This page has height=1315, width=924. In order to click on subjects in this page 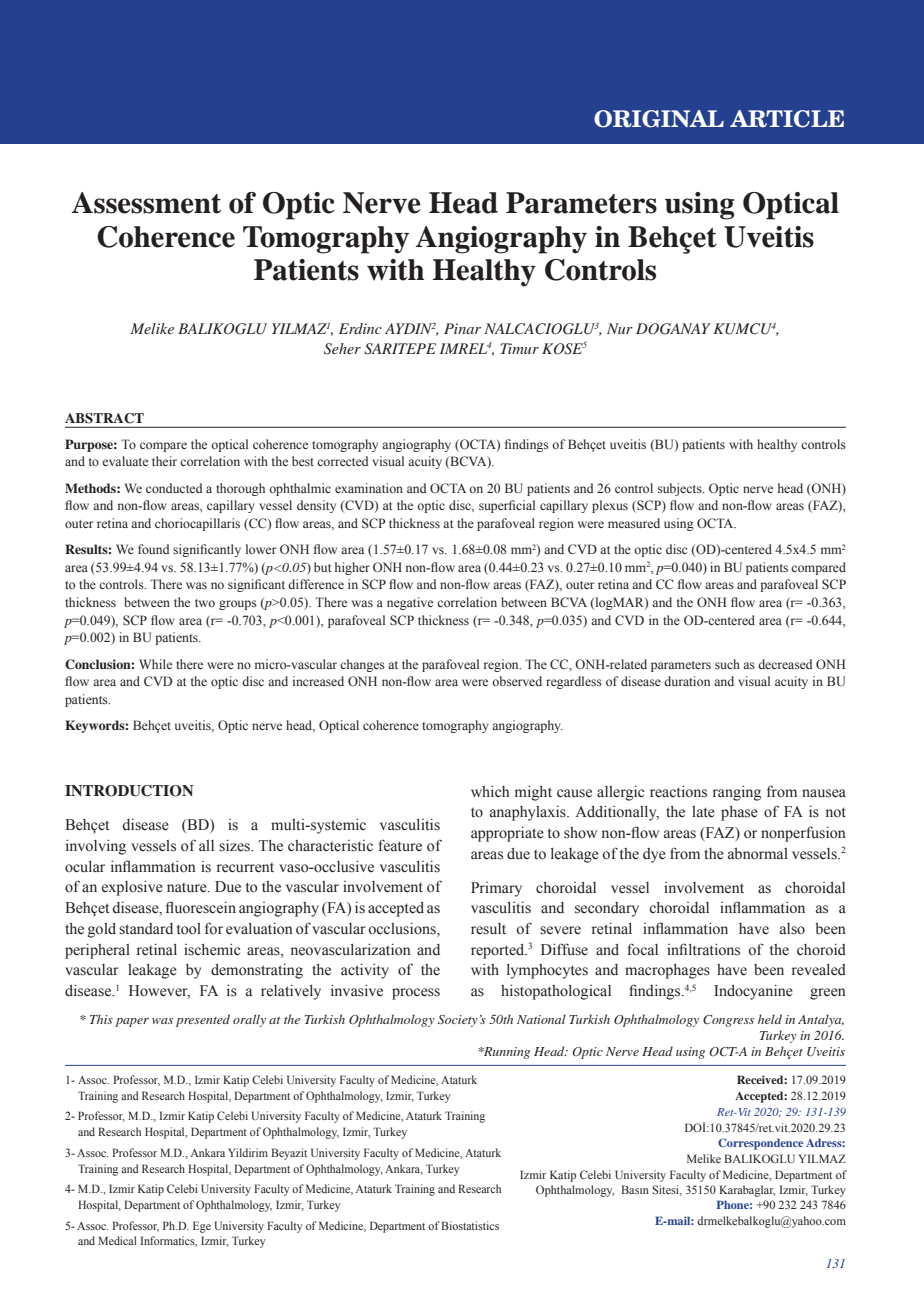, I will do `click(681, 489)`.
